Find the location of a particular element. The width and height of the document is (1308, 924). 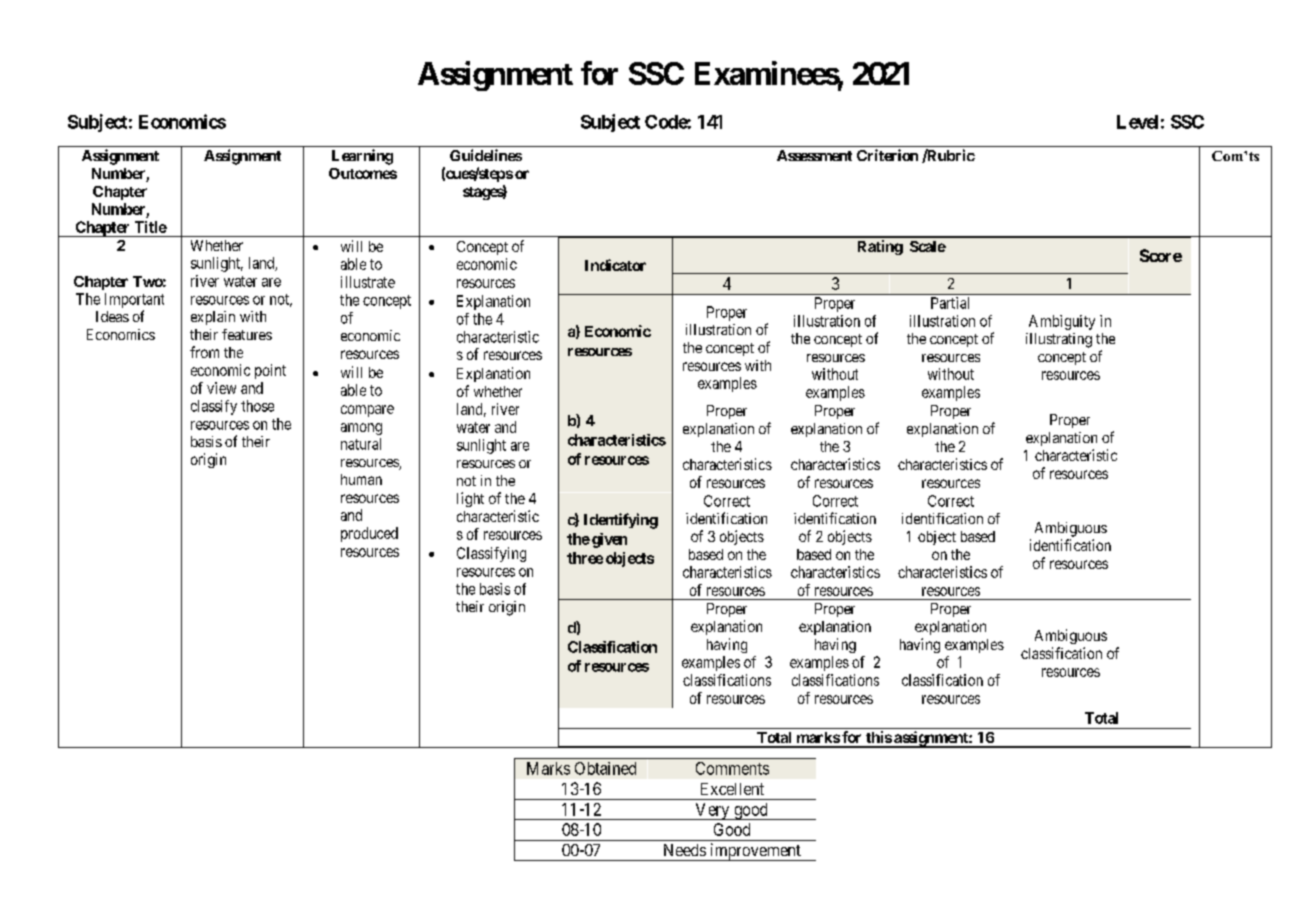

compare is located at coordinates (367, 411).
